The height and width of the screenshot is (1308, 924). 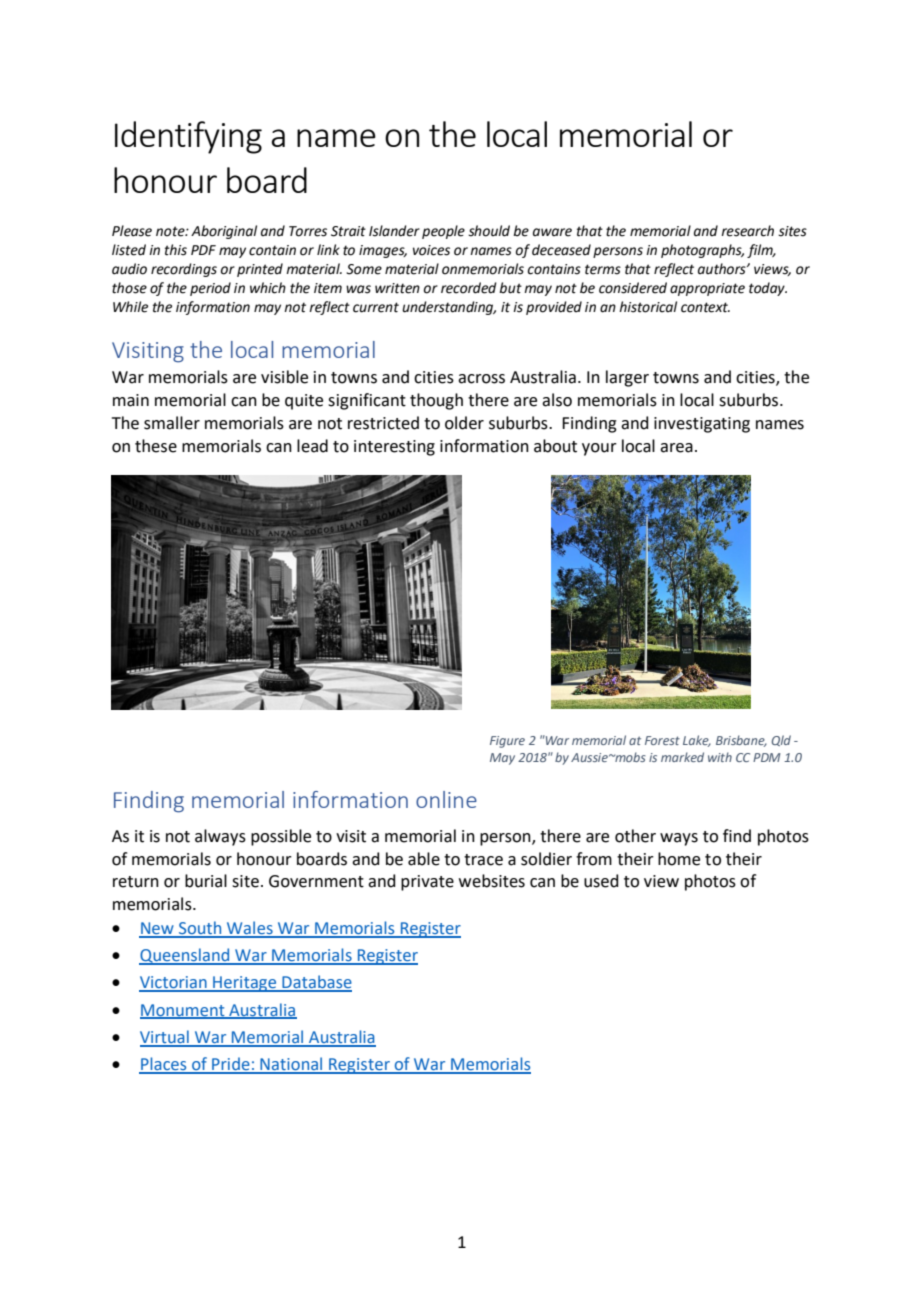 I want to click on people, so click(x=443, y=232).
